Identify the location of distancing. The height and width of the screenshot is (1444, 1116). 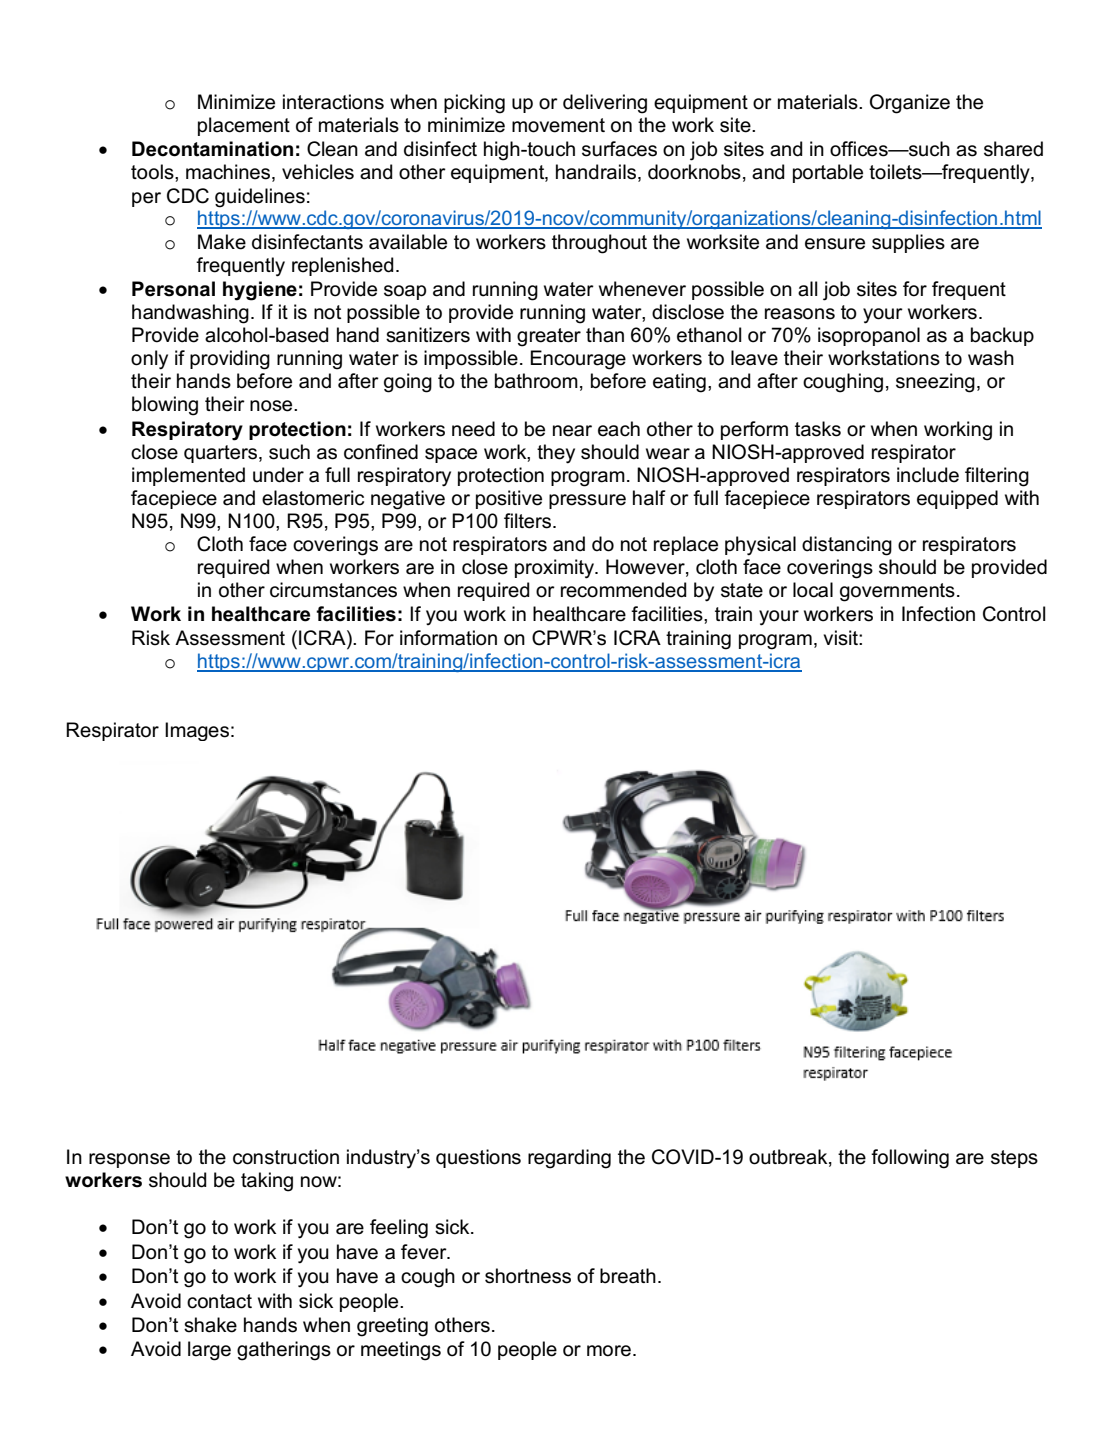
(847, 546).
